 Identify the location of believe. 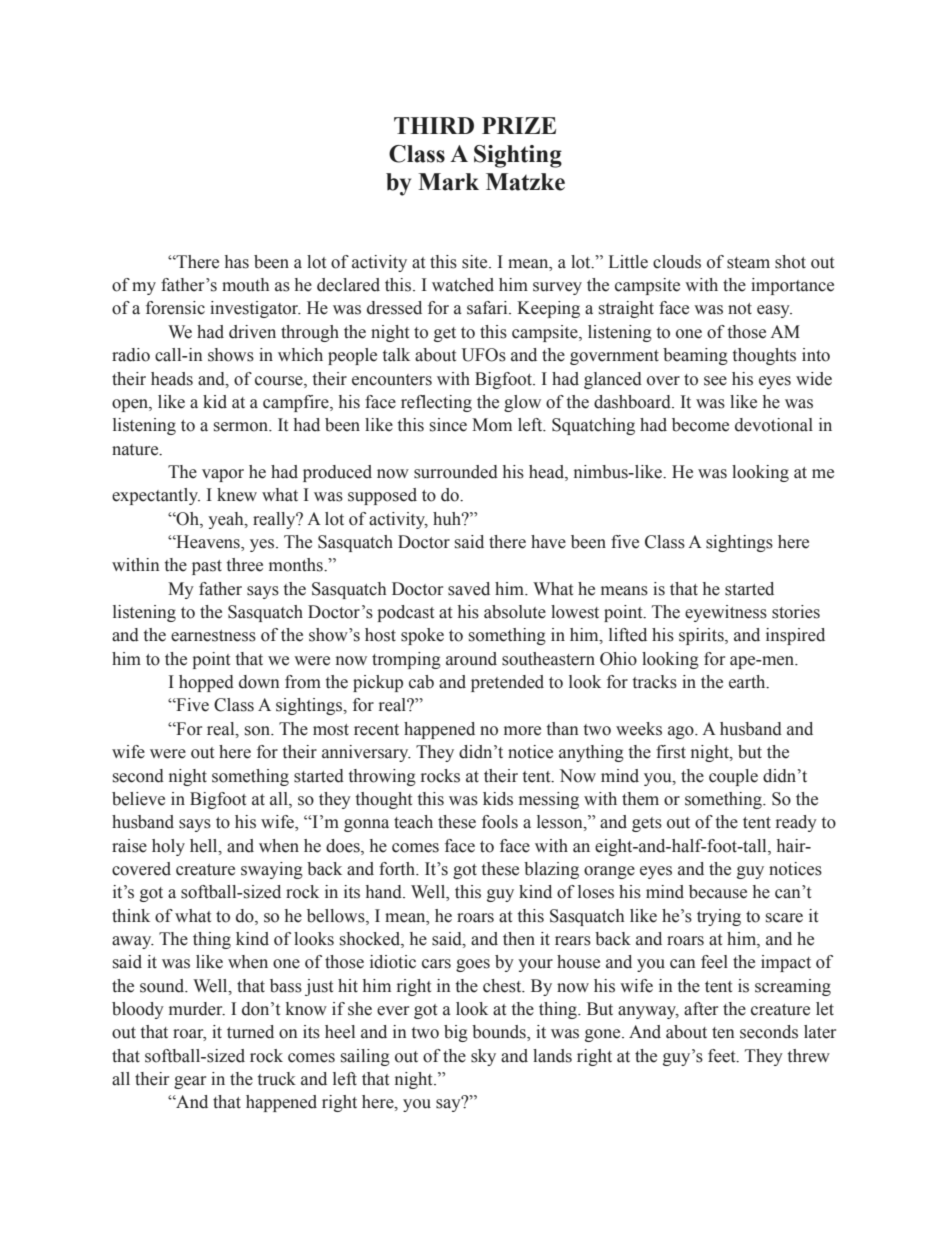
(138, 799).
